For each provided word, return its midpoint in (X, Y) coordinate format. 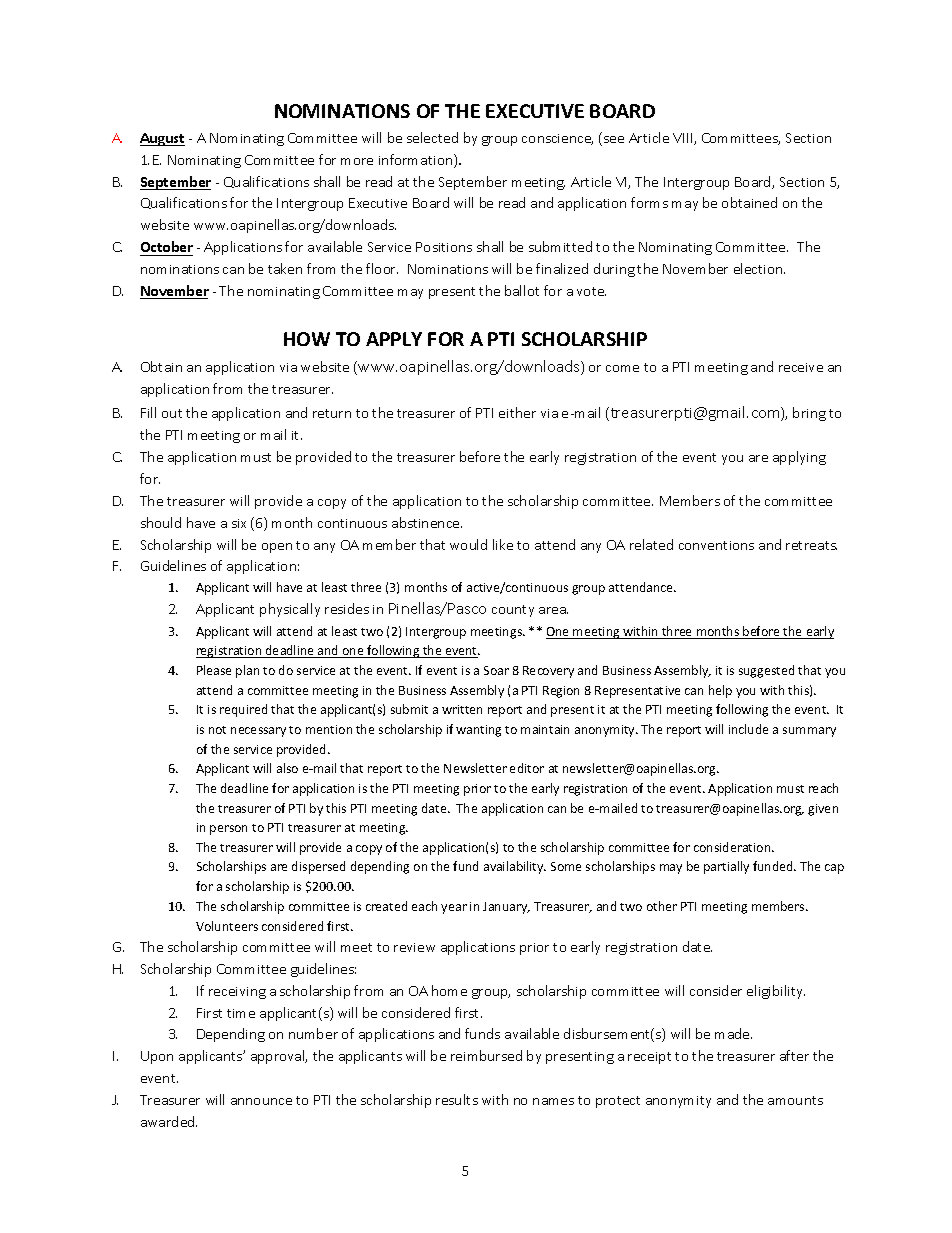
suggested (766, 671)
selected (432, 137)
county (513, 611)
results (457, 1099)
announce (261, 1101)
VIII (684, 139)
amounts (795, 1100)
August (162, 139)
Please (214, 670)
